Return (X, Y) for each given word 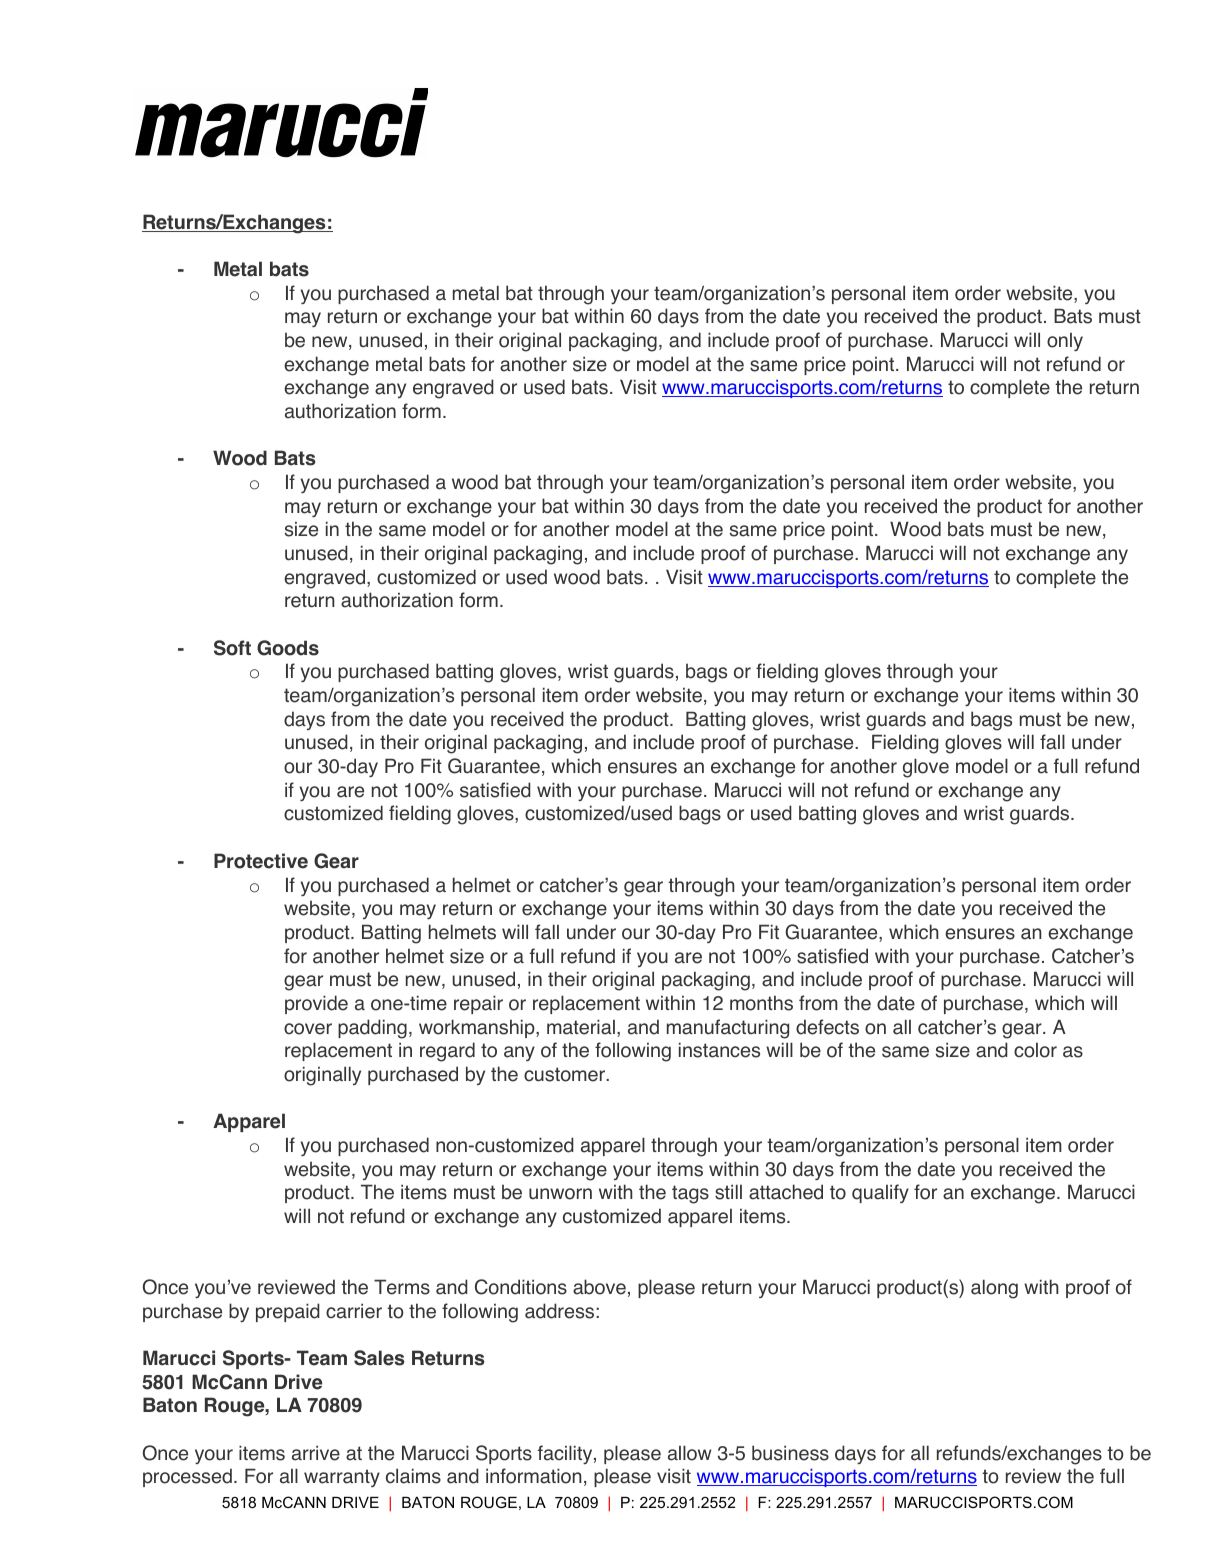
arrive (316, 1453)
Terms (402, 1287)
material (581, 1027)
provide (316, 1004)
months (761, 1003)
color (1035, 1050)
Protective (261, 861)
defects (827, 1027)
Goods (288, 648)
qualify (880, 1193)
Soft (232, 648)
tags (690, 1194)
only (1065, 342)
